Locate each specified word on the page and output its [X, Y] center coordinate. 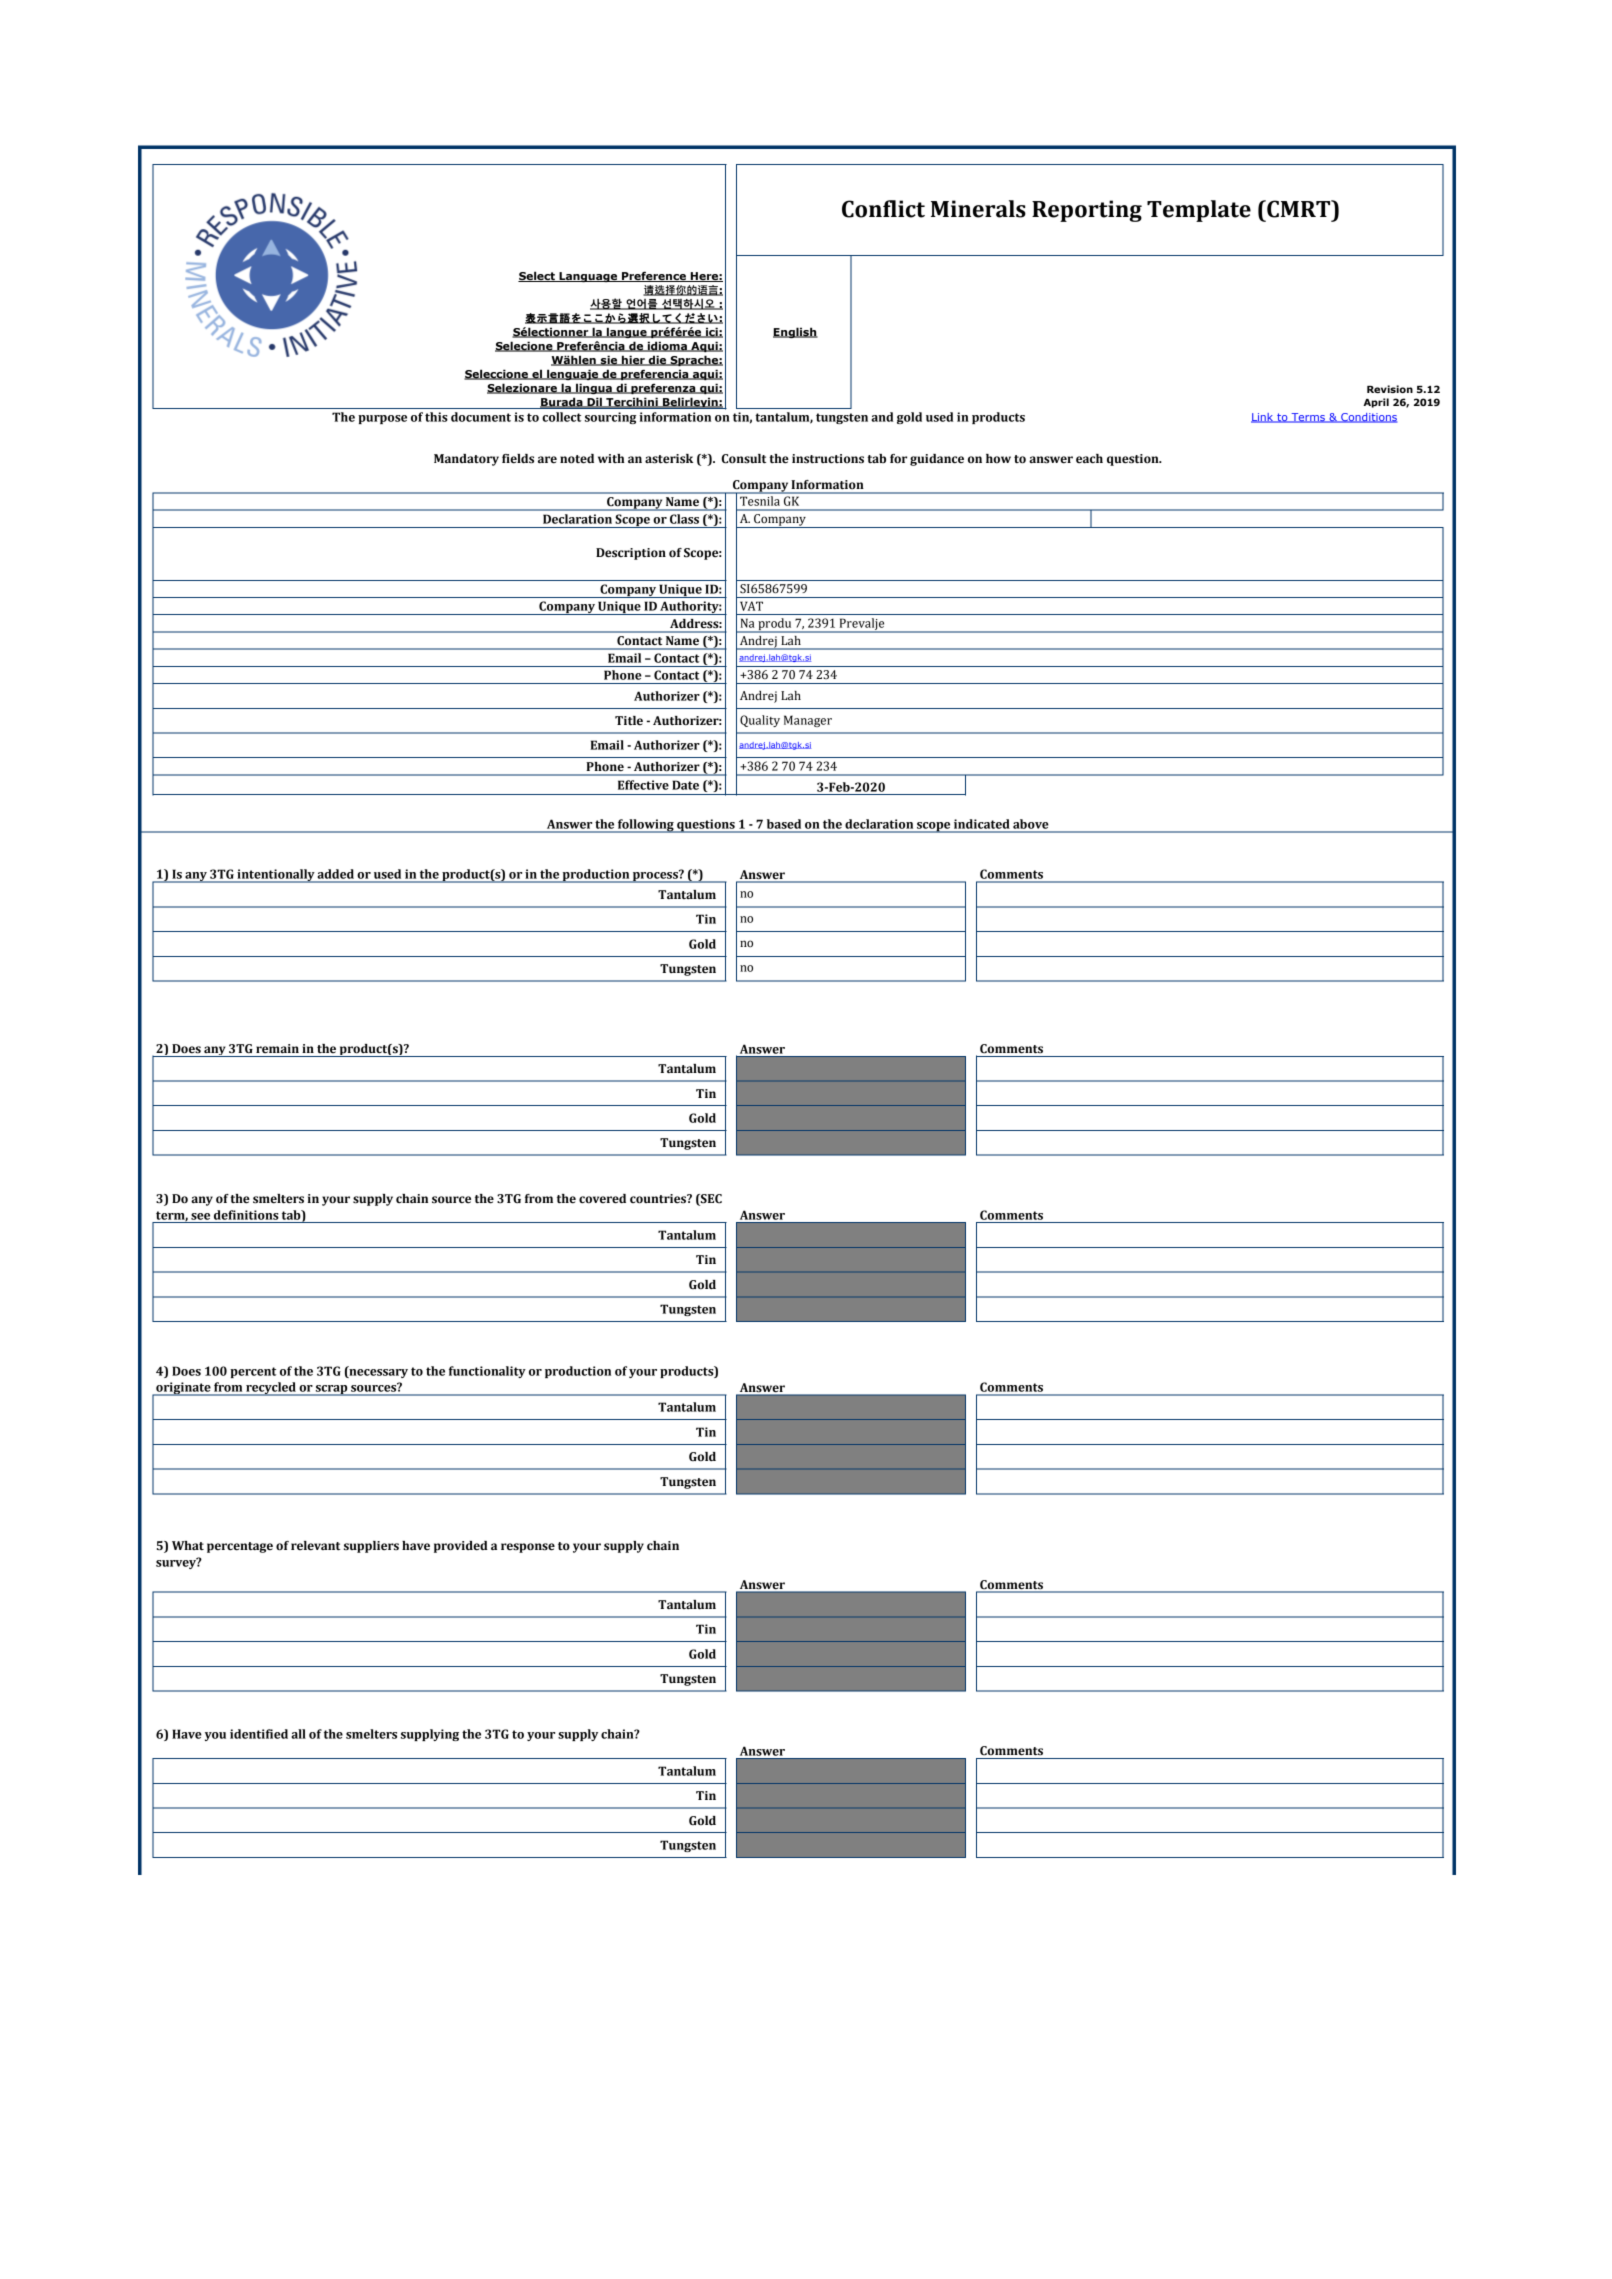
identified [259, 1734]
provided [461, 1547]
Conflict [883, 209]
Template [1199, 211]
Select [537, 276]
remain [277, 1049]
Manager [808, 721]
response [528, 1548]
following [646, 826]
